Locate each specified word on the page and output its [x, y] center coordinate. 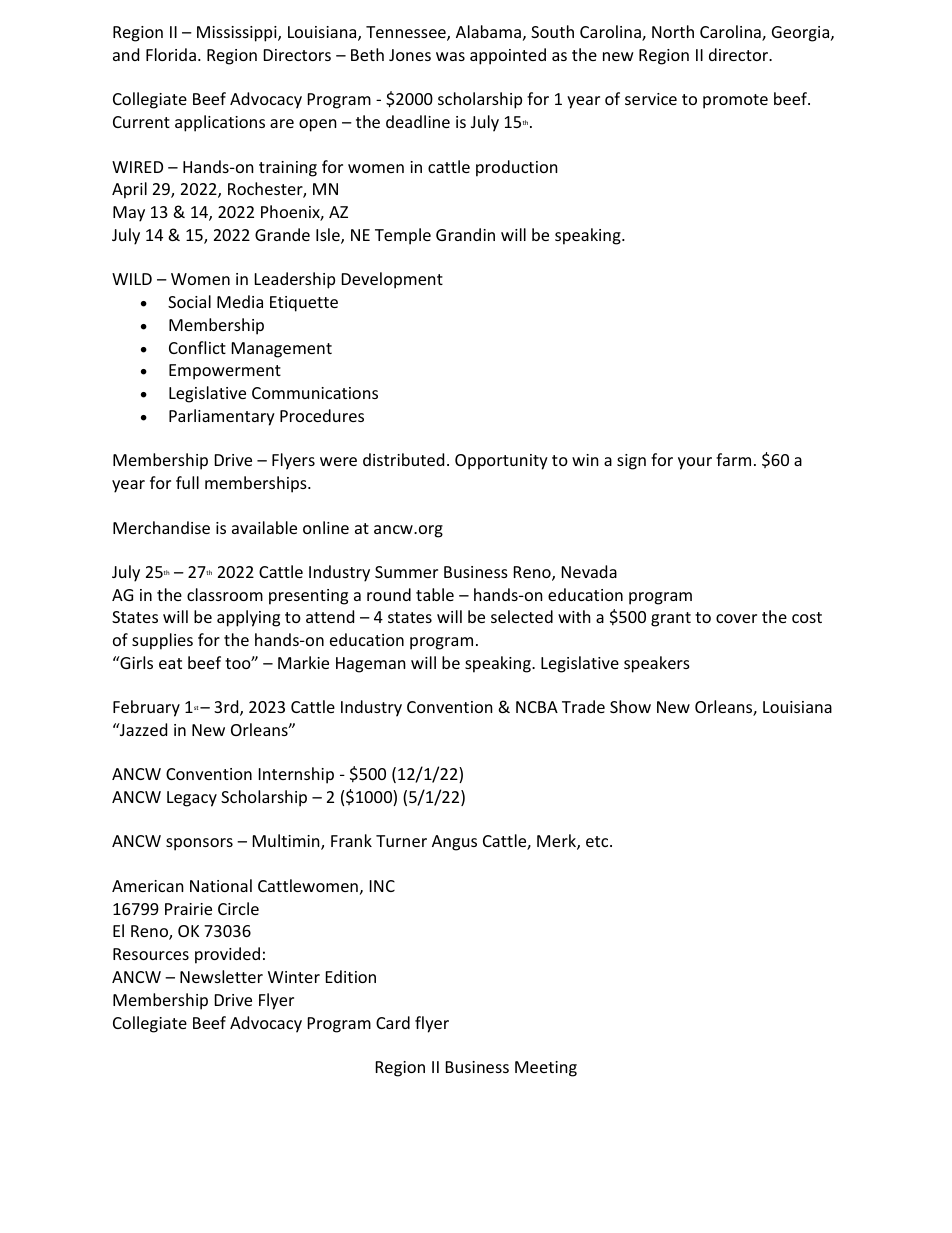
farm [733, 459]
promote [735, 101]
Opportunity [501, 462]
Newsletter [221, 976]
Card [393, 1022]
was [450, 56]
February [146, 708]
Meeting [546, 1069]
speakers [657, 664]
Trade [583, 706]
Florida [171, 54]
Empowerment [225, 372]
